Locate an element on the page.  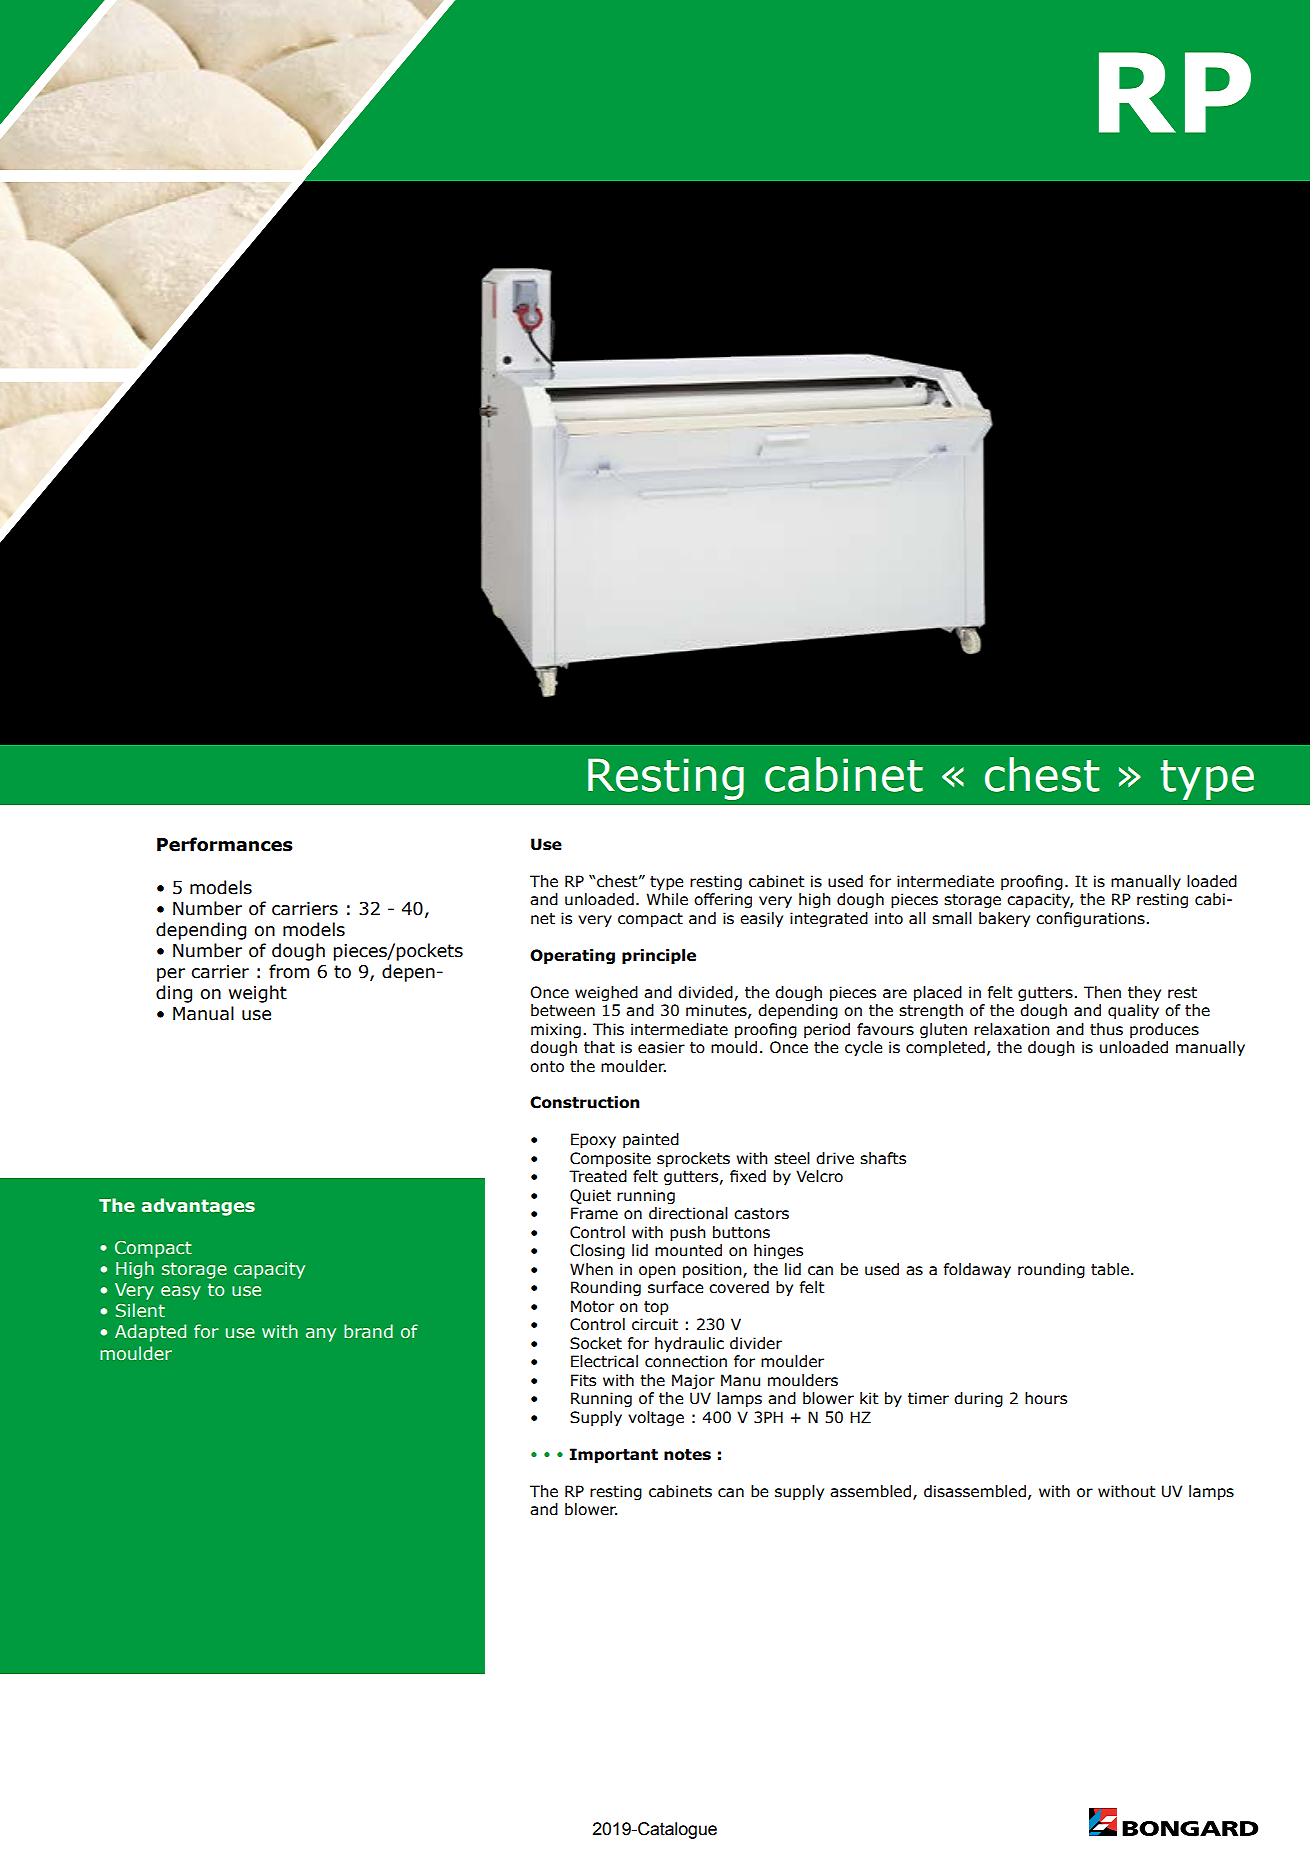
voltage is located at coordinates (656, 1418).
